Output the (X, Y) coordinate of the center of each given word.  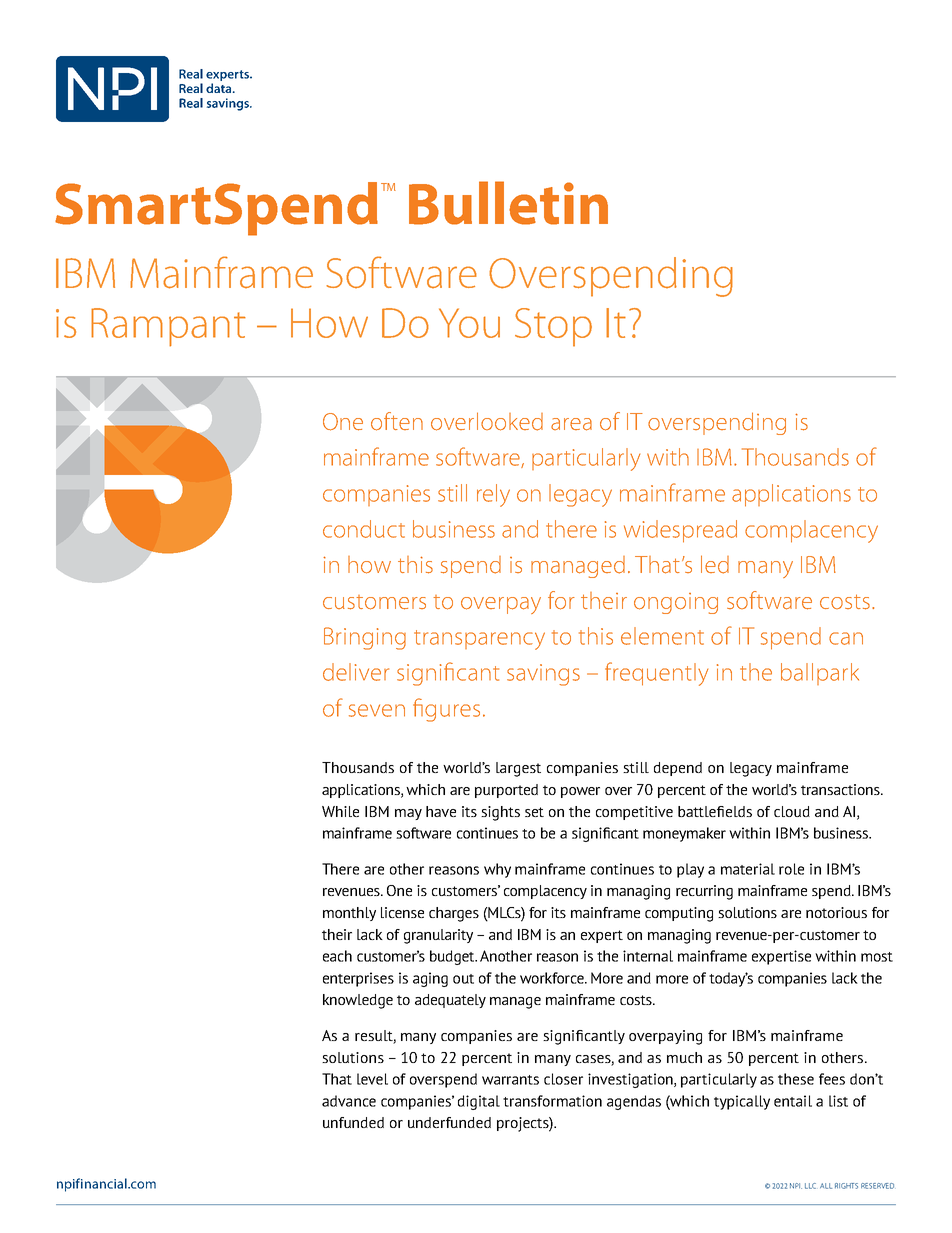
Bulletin (508, 203)
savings (543, 675)
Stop (553, 327)
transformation (552, 1101)
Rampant (168, 327)
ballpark (820, 674)
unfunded (353, 1122)
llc (810, 1186)
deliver (356, 672)
